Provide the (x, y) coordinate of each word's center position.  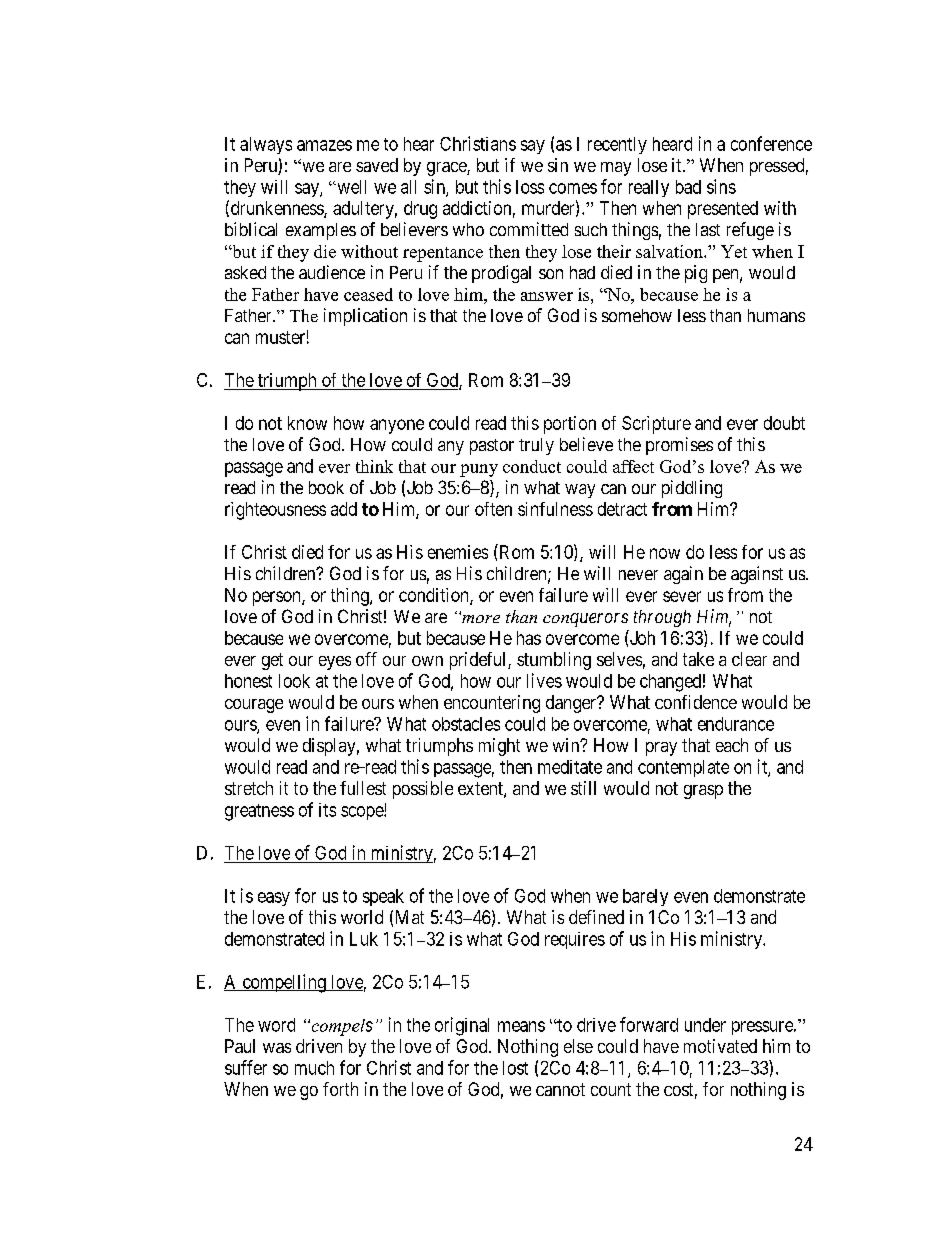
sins (721, 186)
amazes (324, 145)
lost (515, 1068)
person (278, 598)
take (698, 659)
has (529, 638)
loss (530, 187)
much (314, 1068)
